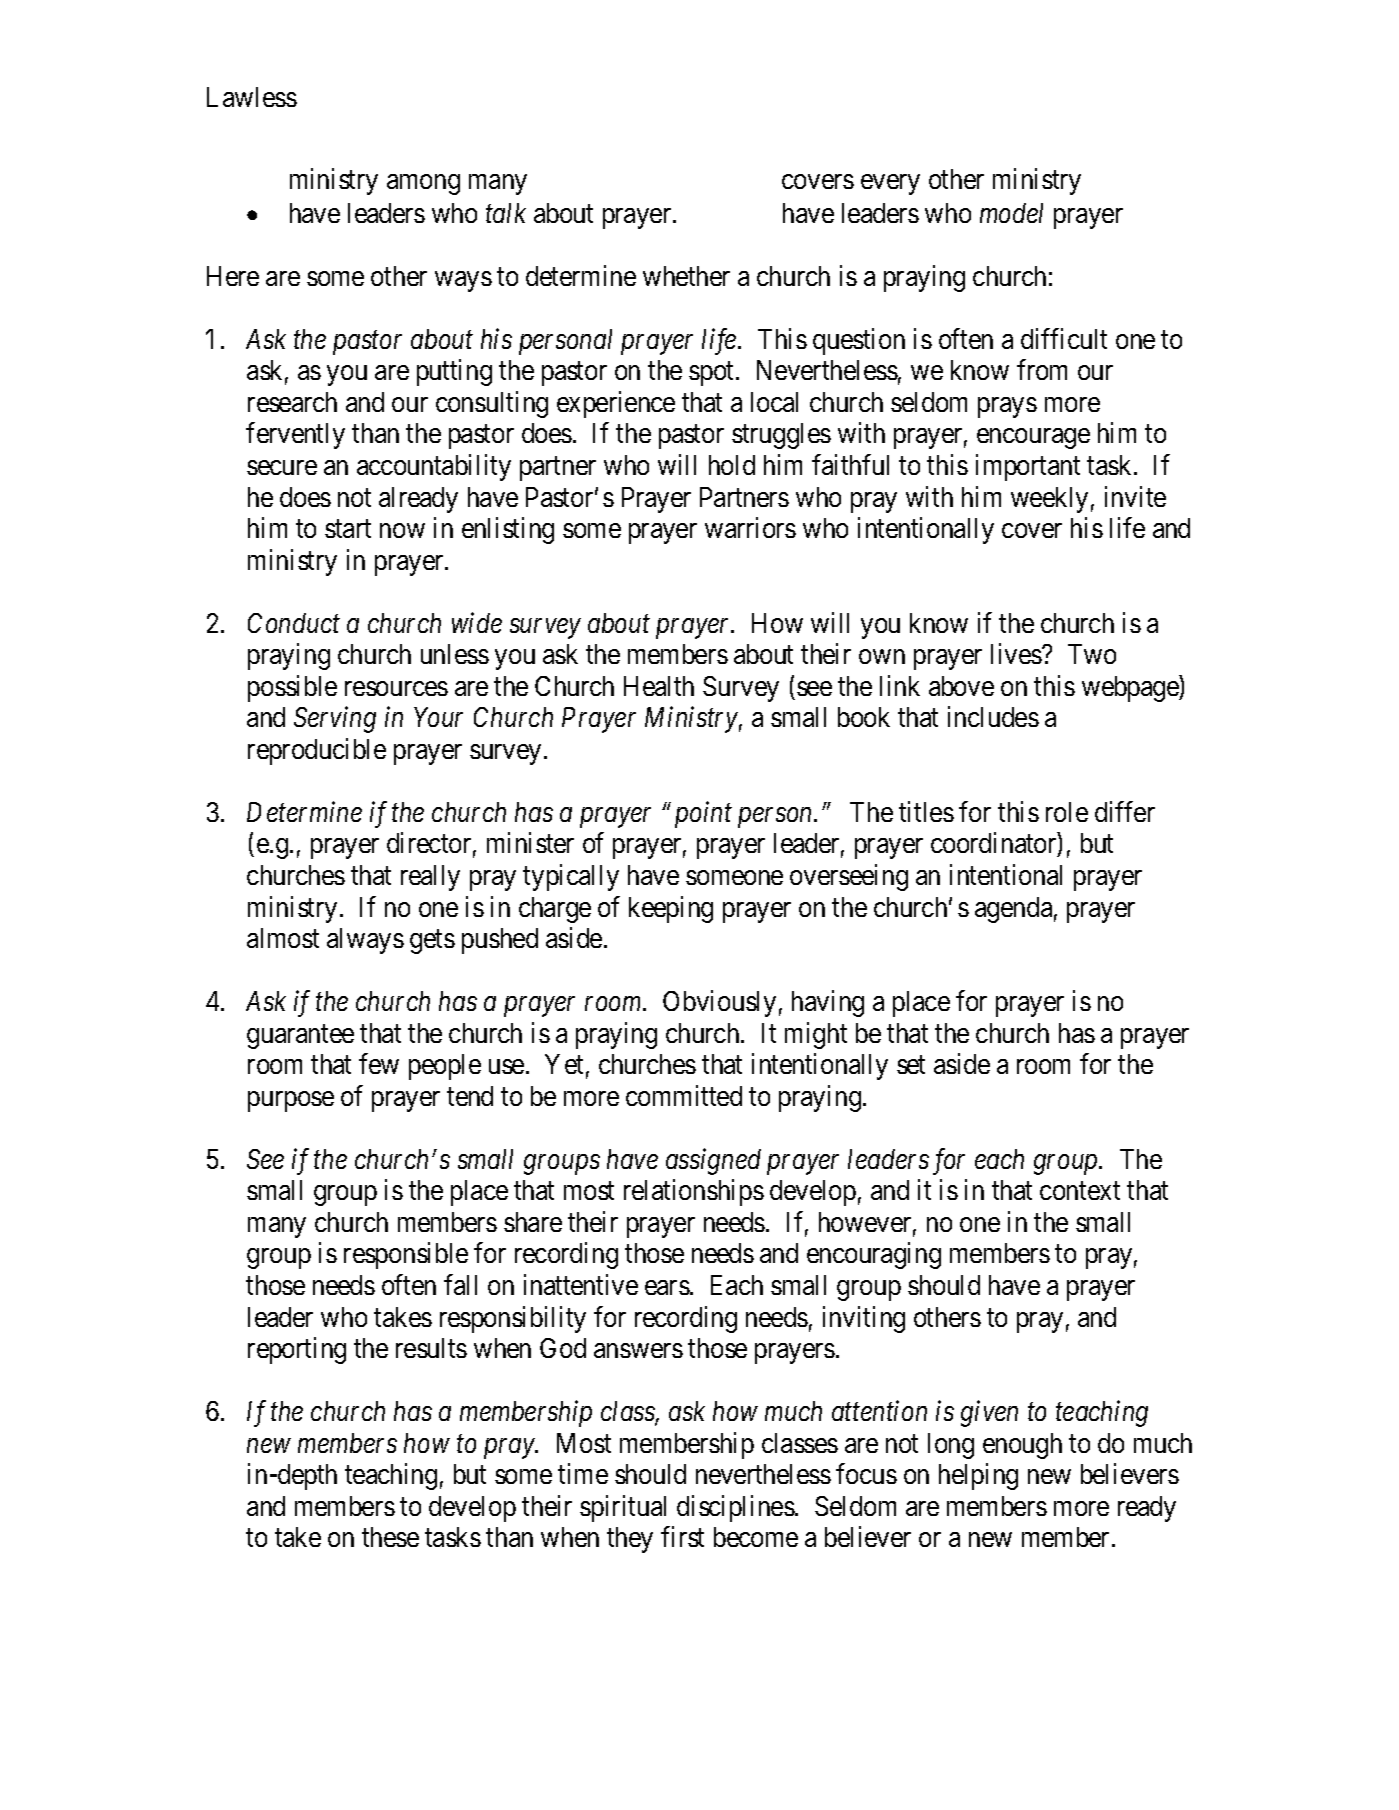 This image has height=1810, width=1399. What do you see at coordinates (406, 1256) in the image?
I see `responsible` at bounding box center [406, 1256].
